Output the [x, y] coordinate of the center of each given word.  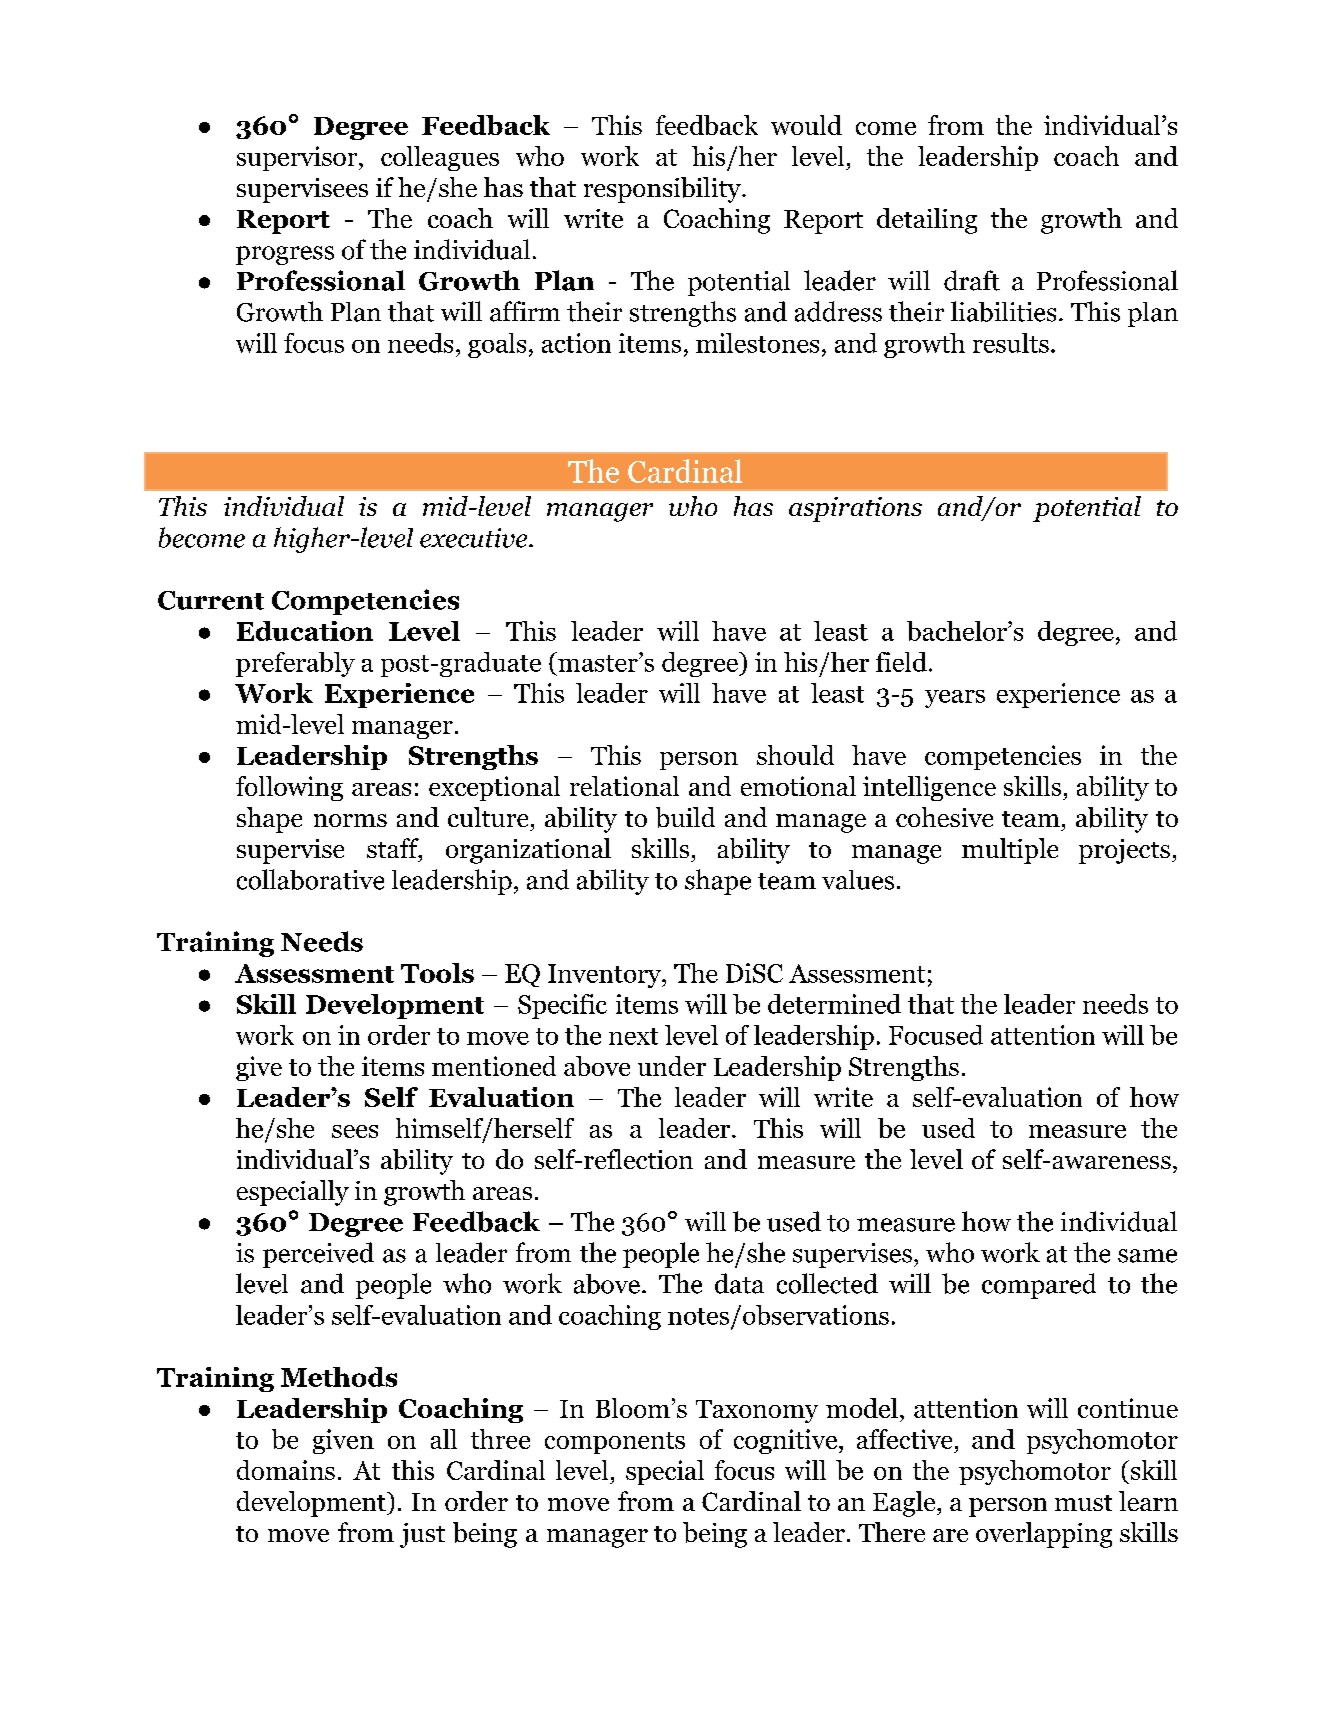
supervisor [298, 158]
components [615, 1443]
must [1083, 1503]
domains [286, 1470]
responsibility [663, 190]
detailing [927, 221]
